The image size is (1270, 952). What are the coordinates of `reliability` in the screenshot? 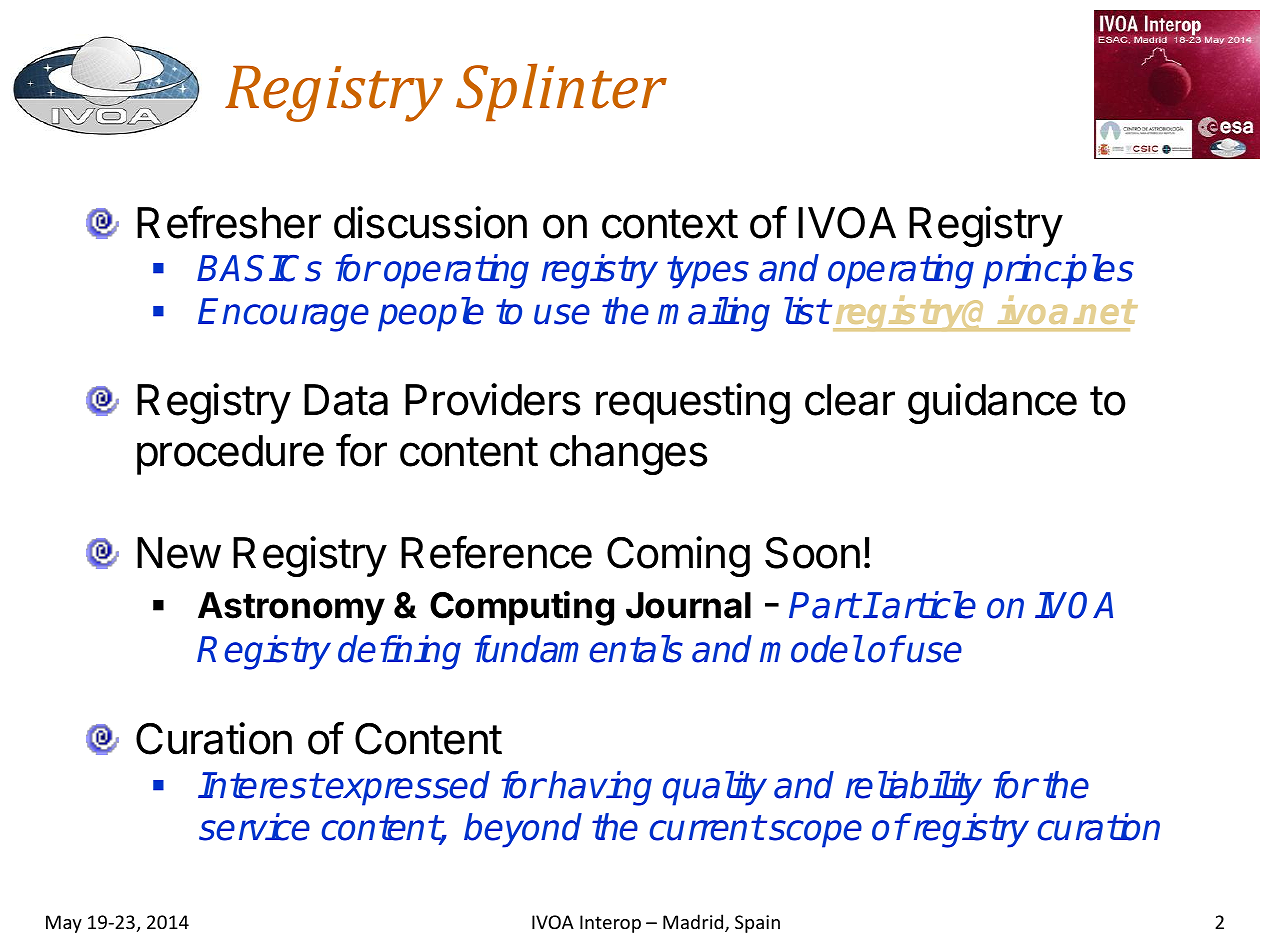 It's located at (914, 788).
